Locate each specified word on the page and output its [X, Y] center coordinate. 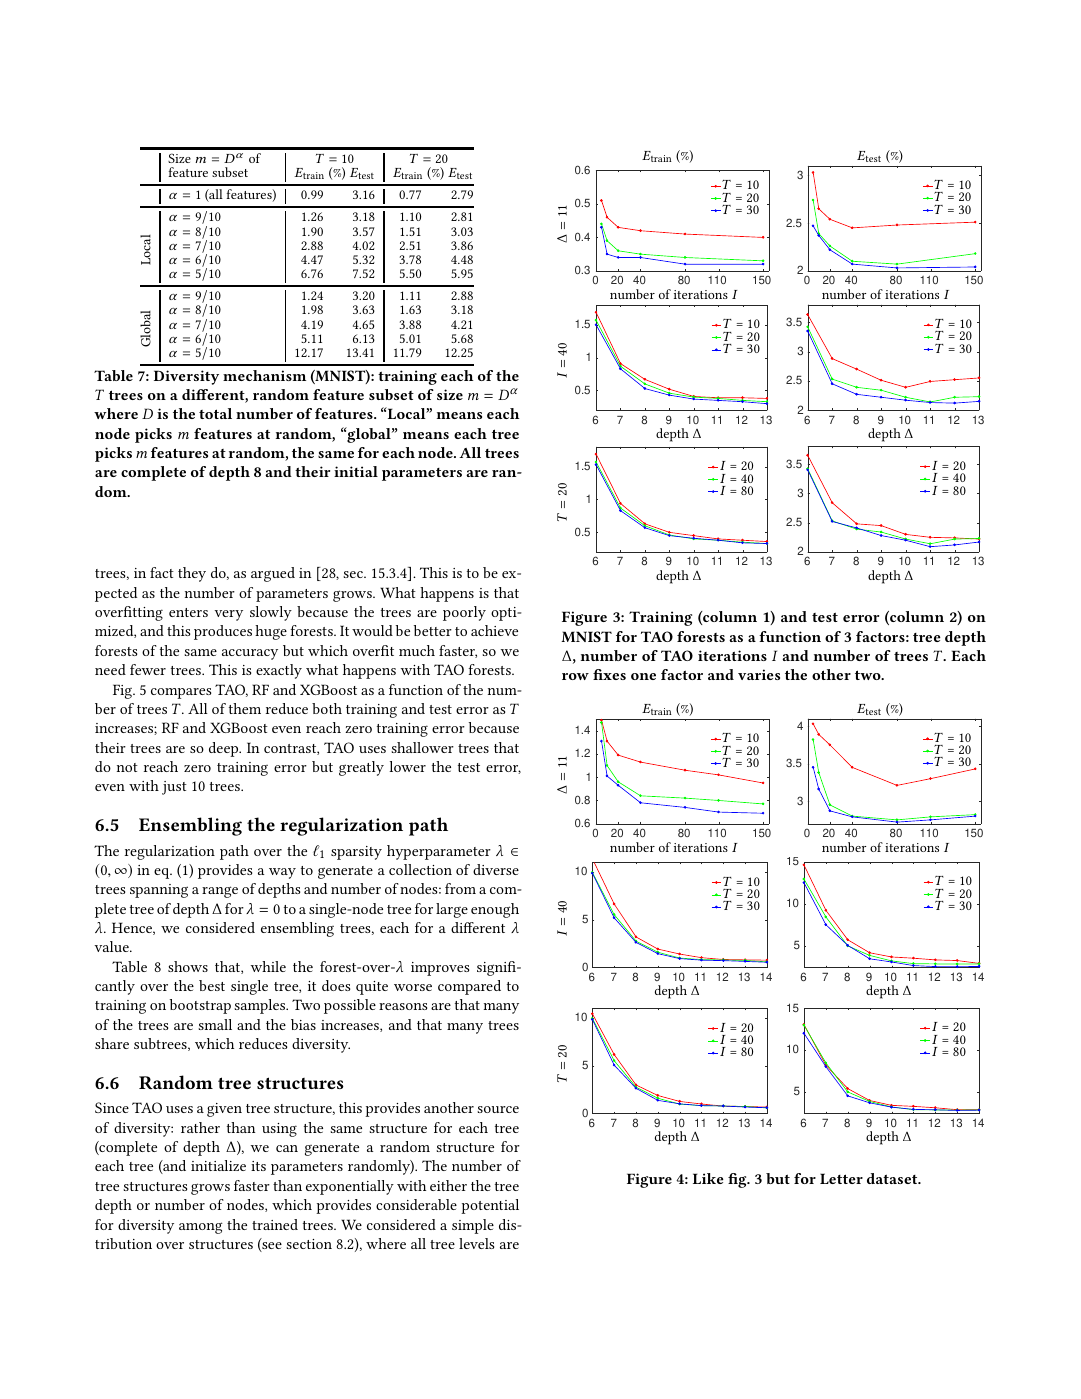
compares [181, 693]
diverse [496, 869]
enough [495, 910]
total [215, 413]
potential [490, 1206]
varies [759, 674]
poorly [464, 613]
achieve [494, 630]
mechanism [264, 375]
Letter [841, 1178]
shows [188, 966]
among [201, 1228]
